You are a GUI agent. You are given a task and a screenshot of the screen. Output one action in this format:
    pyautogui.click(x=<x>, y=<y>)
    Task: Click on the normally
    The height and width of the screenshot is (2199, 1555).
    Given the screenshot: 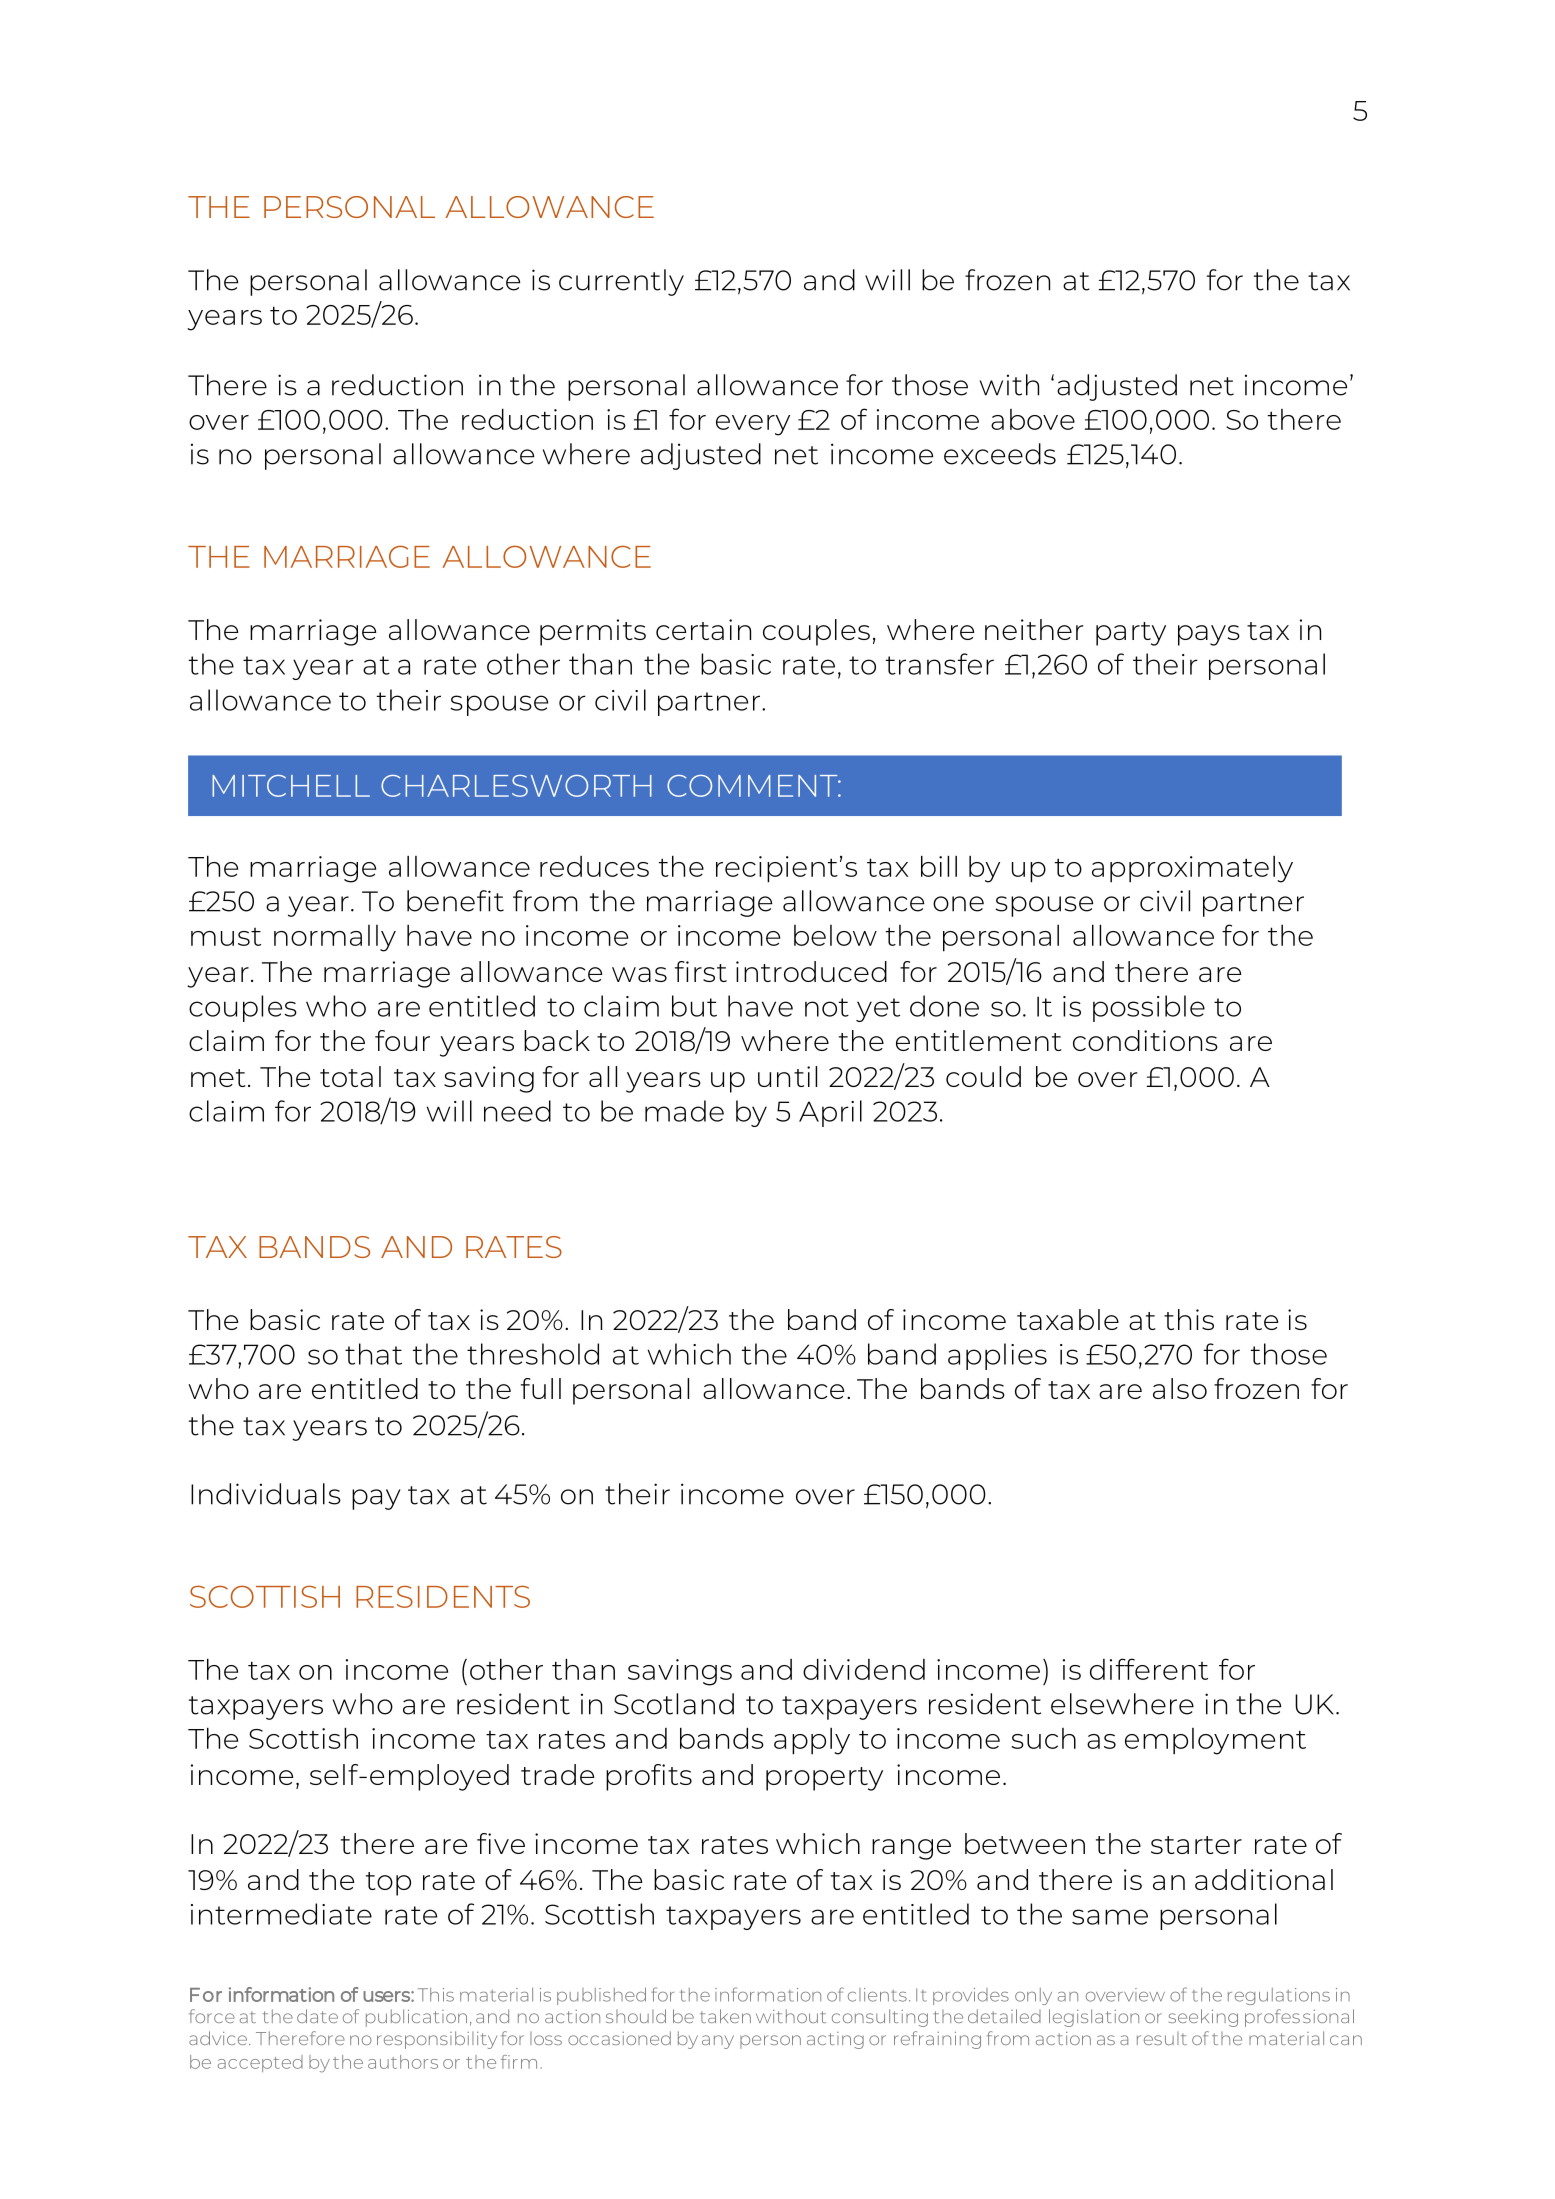 What is the action you would take?
    pyautogui.click(x=335, y=938)
